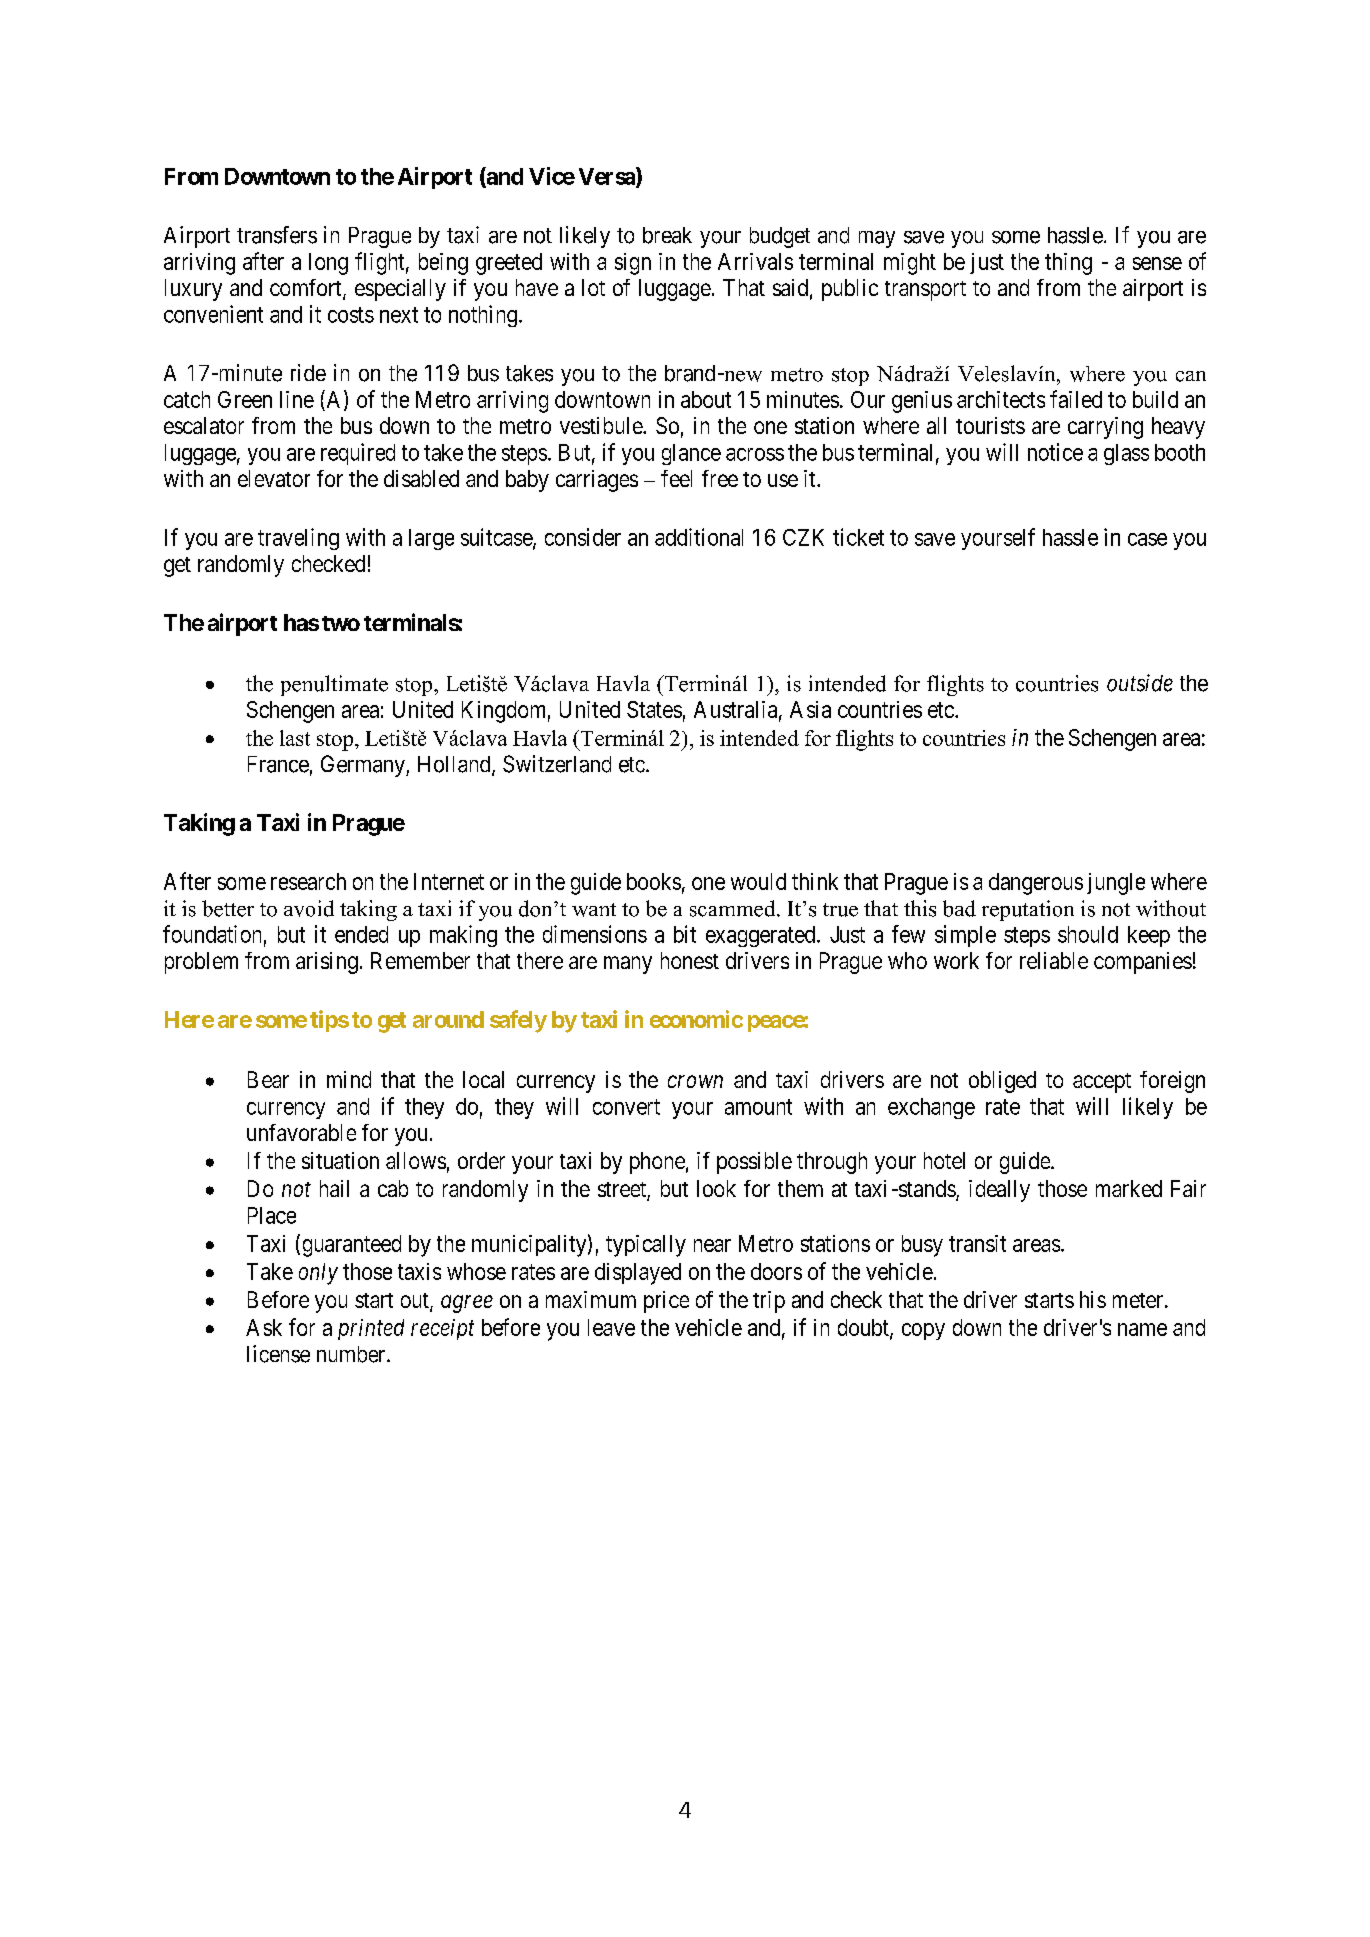 The height and width of the screenshot is (1937, 1370). What do you see at coordinates (699, 537) in the screenshot?
I see `additional` at bounding box center [699, 537].
